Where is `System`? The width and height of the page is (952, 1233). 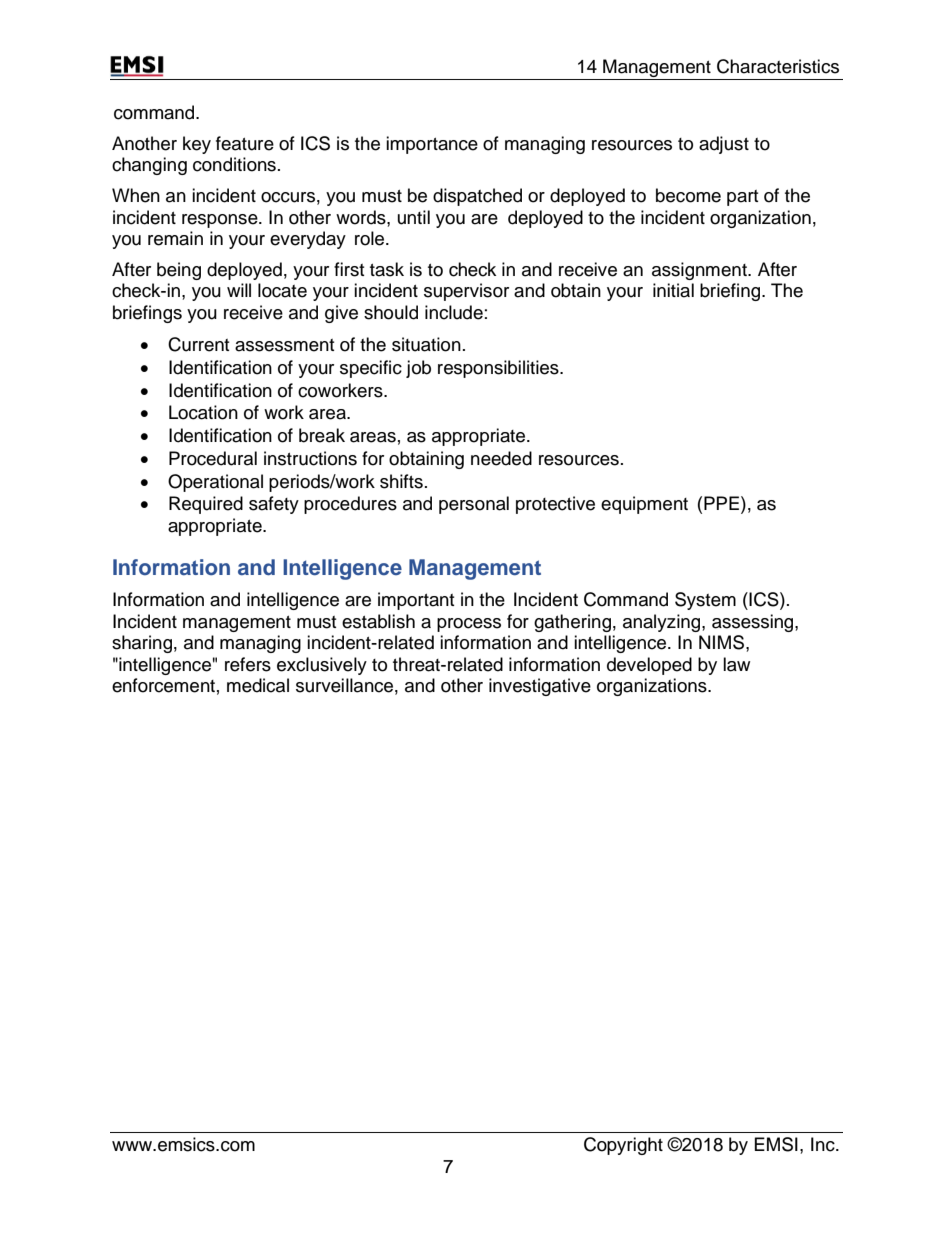 System is located at coordinates (705, 601).
